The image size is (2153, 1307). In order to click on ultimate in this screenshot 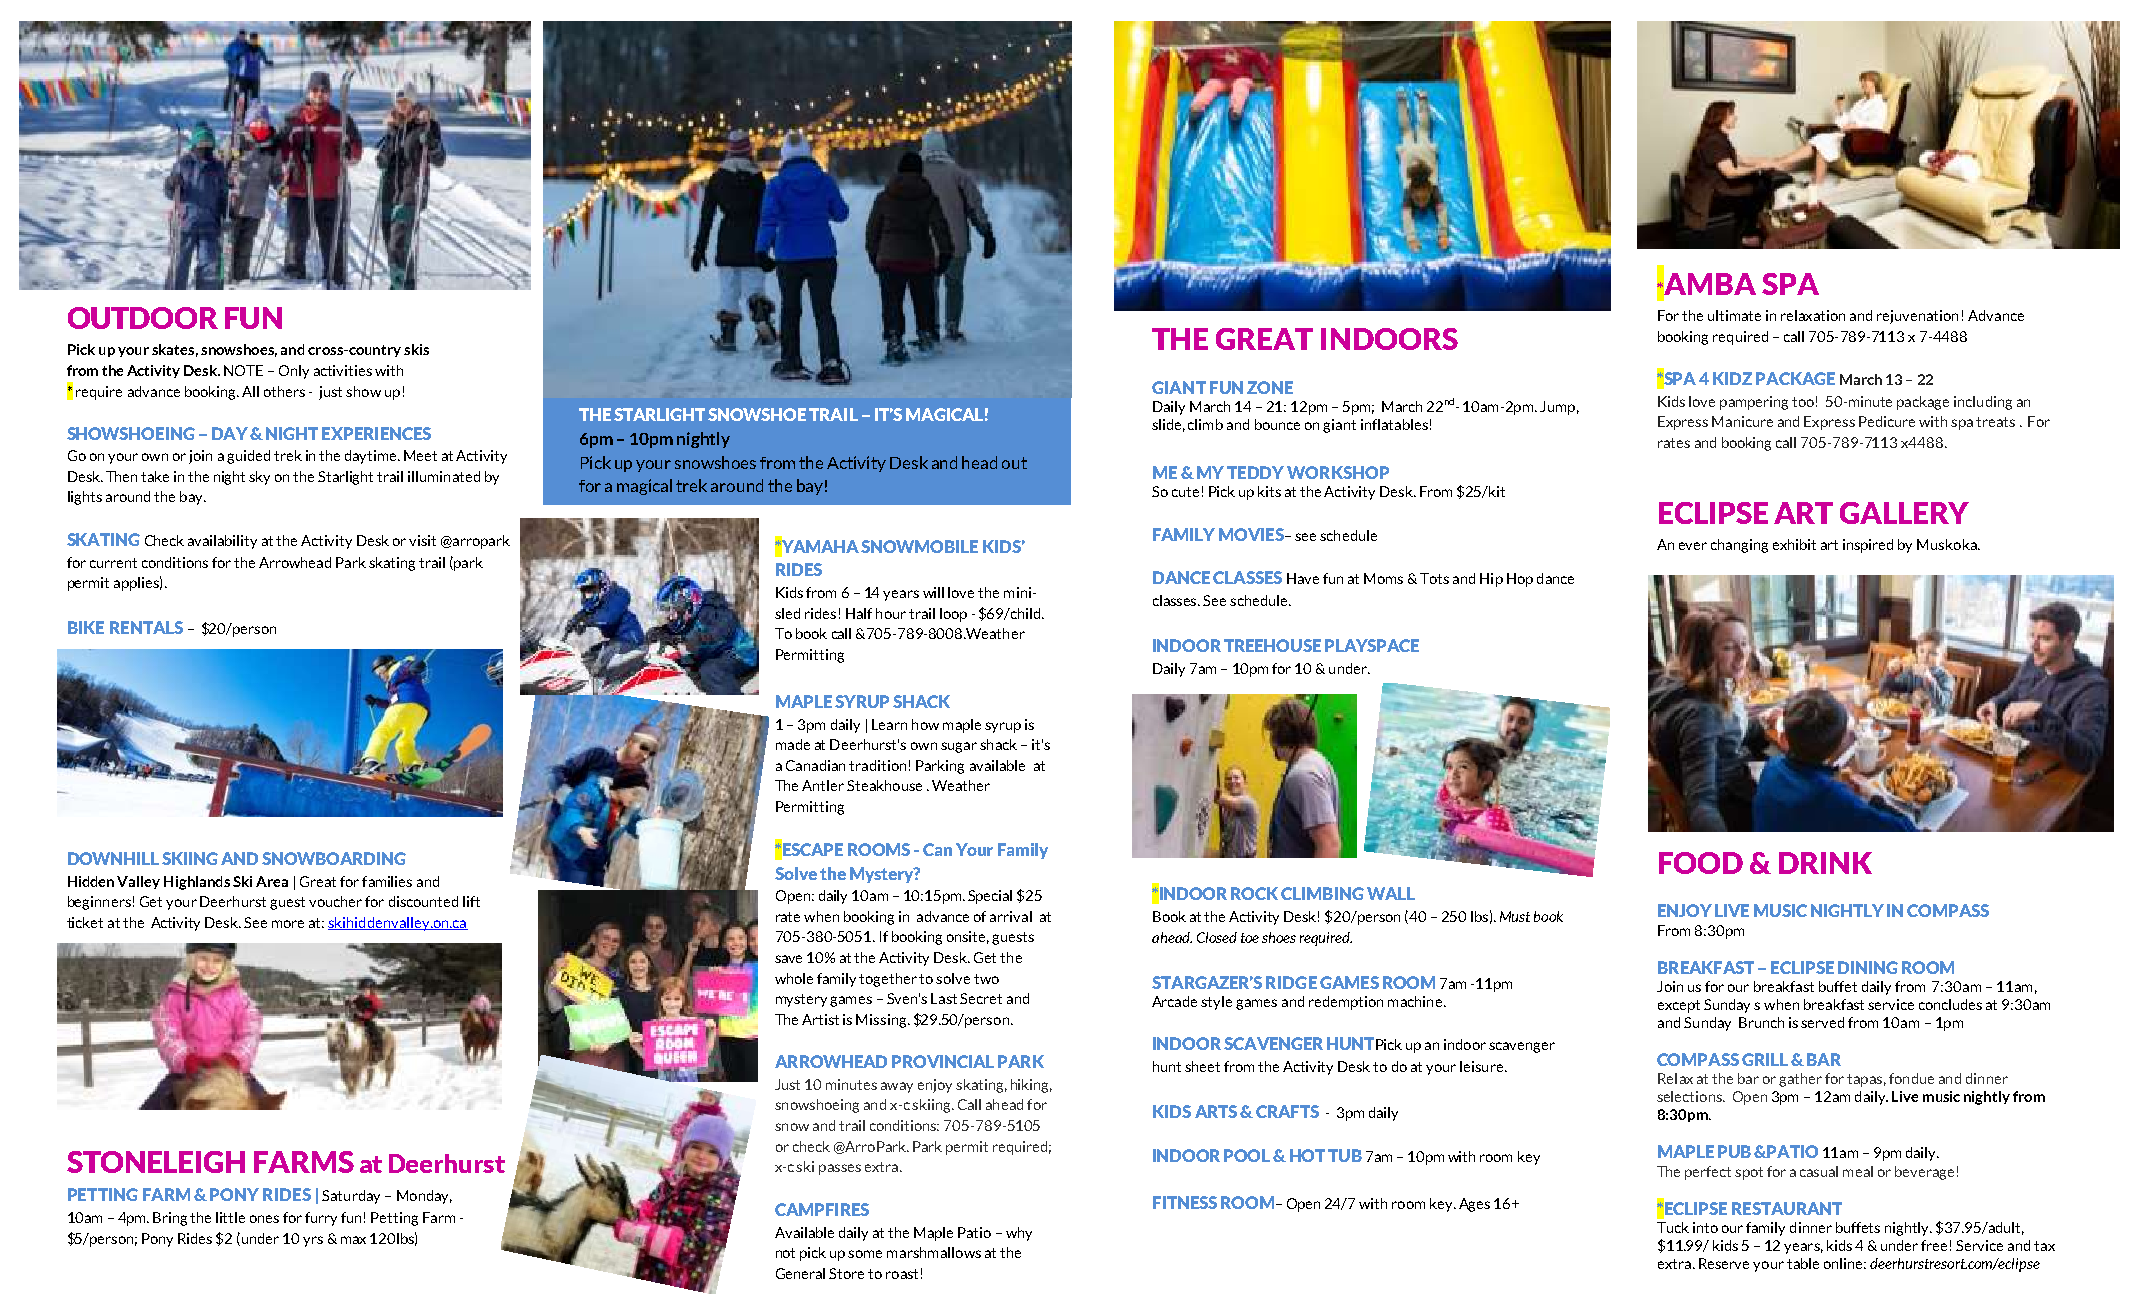, I will do `click(1734, 315)`.
